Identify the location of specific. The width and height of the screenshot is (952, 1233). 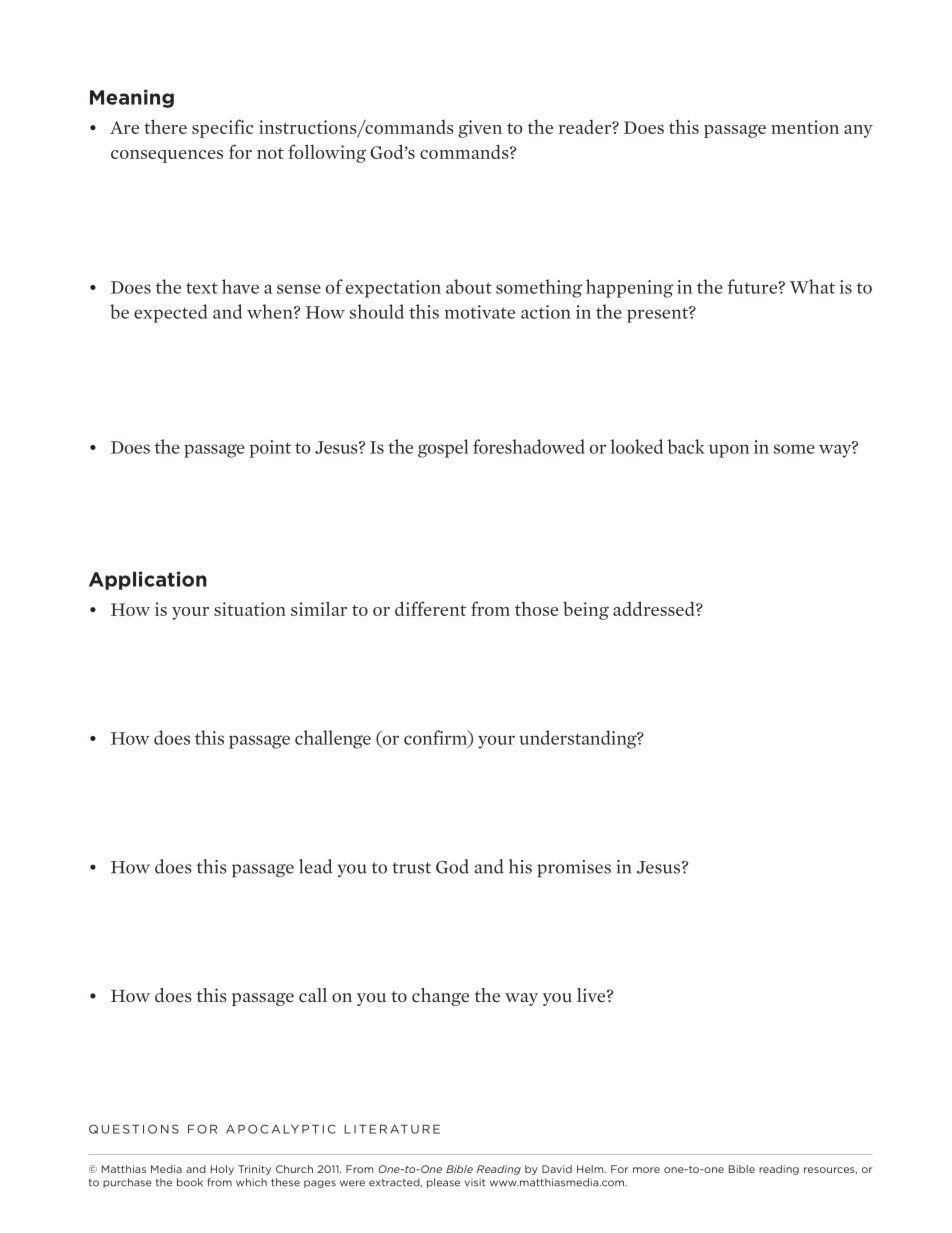
(223, 128).
